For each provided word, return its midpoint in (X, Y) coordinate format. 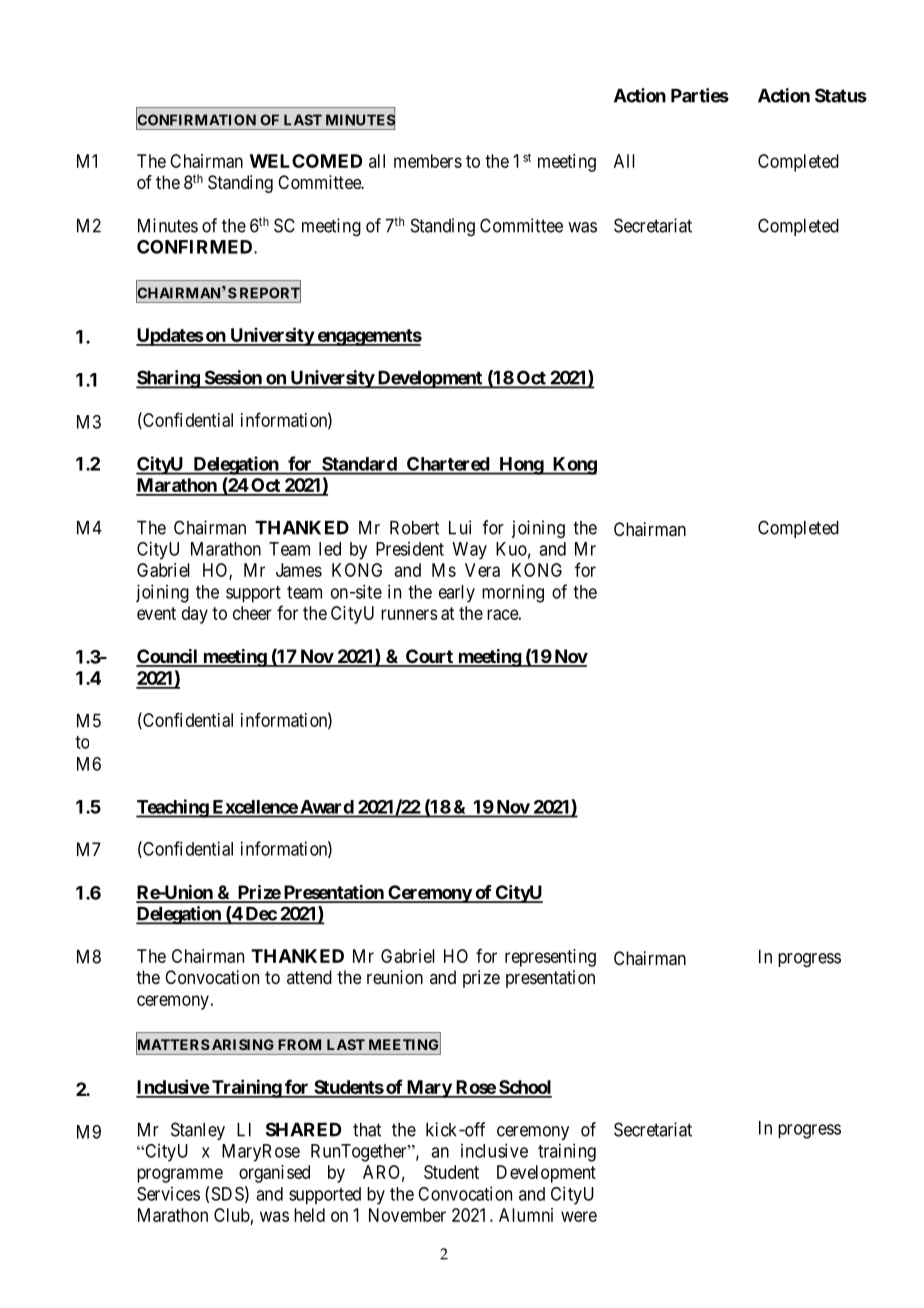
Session (233, 378)
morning (513, 593)
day (195, 615)
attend (309, 977)
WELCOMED (306, 161)
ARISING (243, 1044)
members (428, 161)
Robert (414, 528)
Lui (460, 527)
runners (409, 614)
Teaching (173, 808)
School (524, 1088)
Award (327, 807)
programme (180, 1175)
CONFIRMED (196, 247)
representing (550, 958)
